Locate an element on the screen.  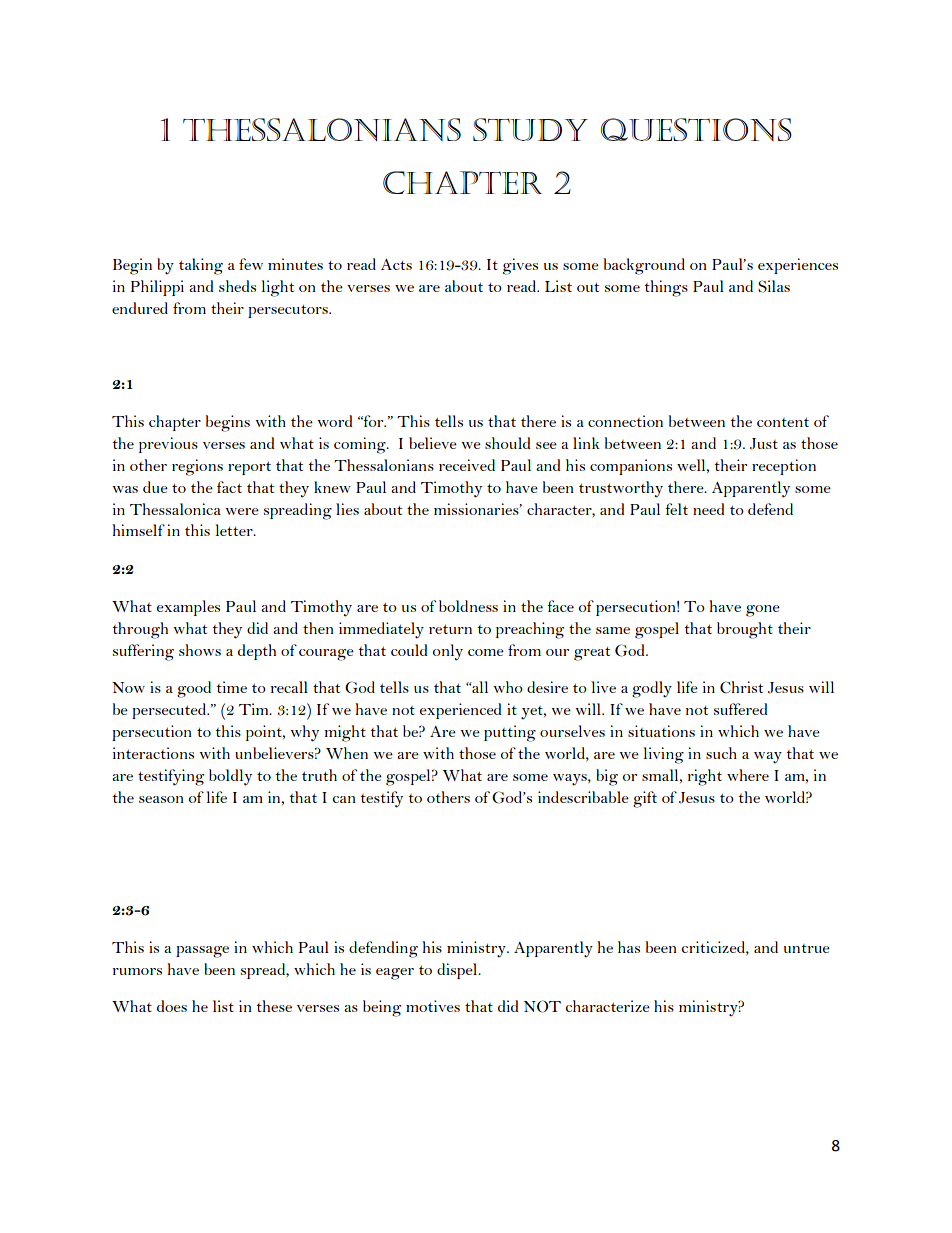
right is located at coordinates (704, 777).
